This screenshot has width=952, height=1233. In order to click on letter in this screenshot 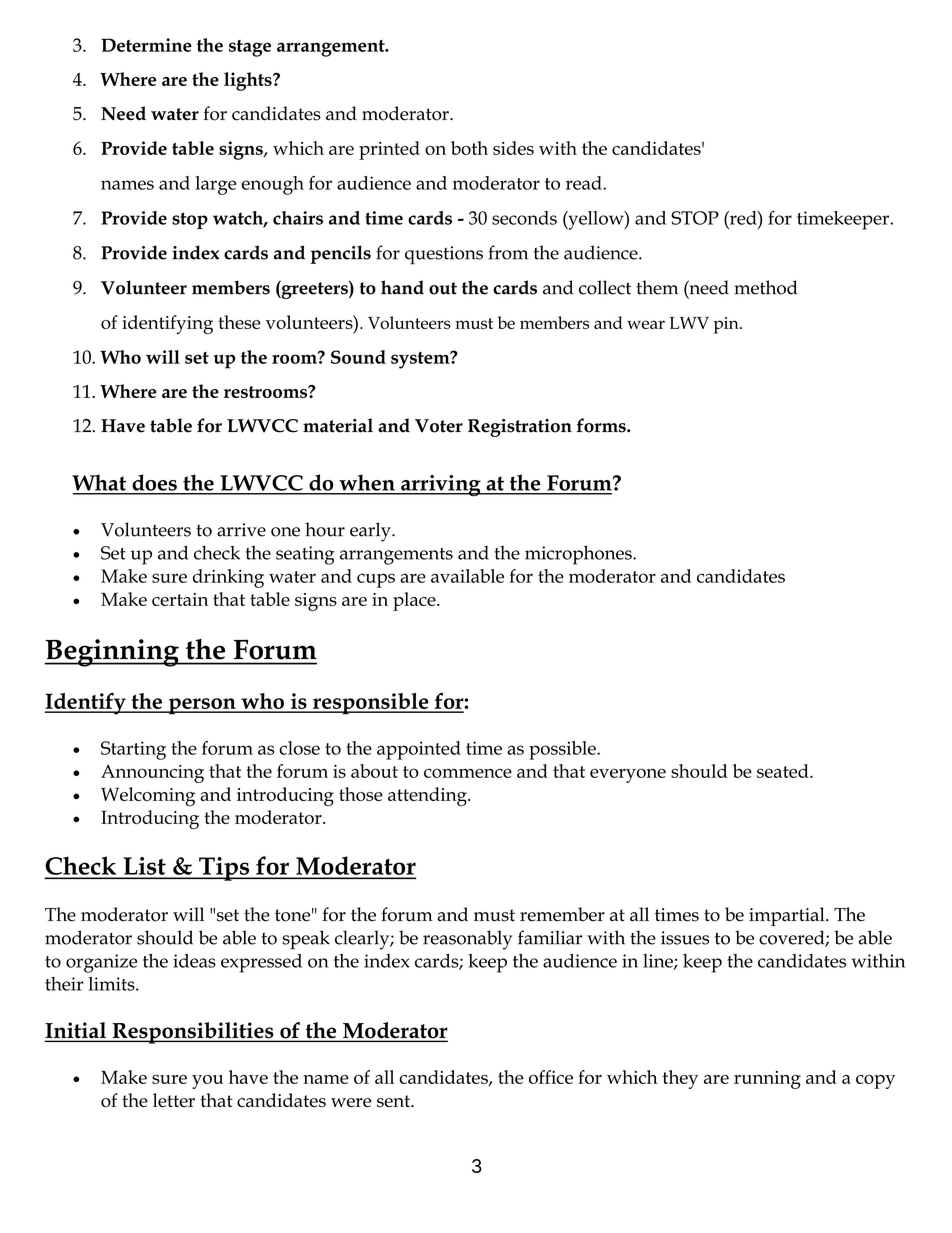, I will do `click(174, 1100)`.
